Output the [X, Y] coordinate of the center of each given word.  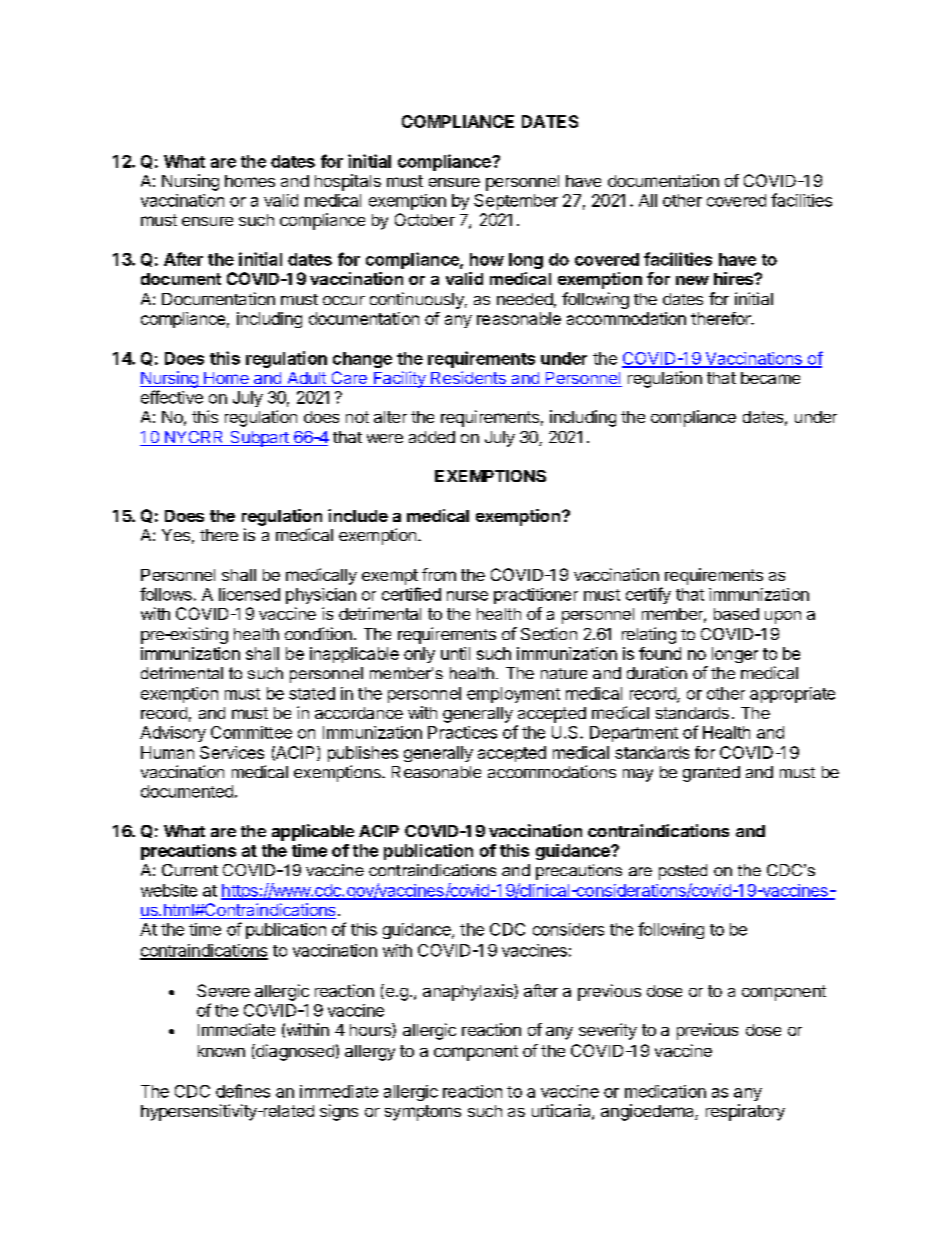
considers [568, 929]
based [736, 614]
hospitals [348, 182]
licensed [249, 594]
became [770, 378]
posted [683, 872]
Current [190, 870]
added [432, 437]
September [516, 202]
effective [172, 397]
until [455, 653]
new [692, 280]
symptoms [423, 1113]
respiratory [745, 1112]
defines [243, 1091]
